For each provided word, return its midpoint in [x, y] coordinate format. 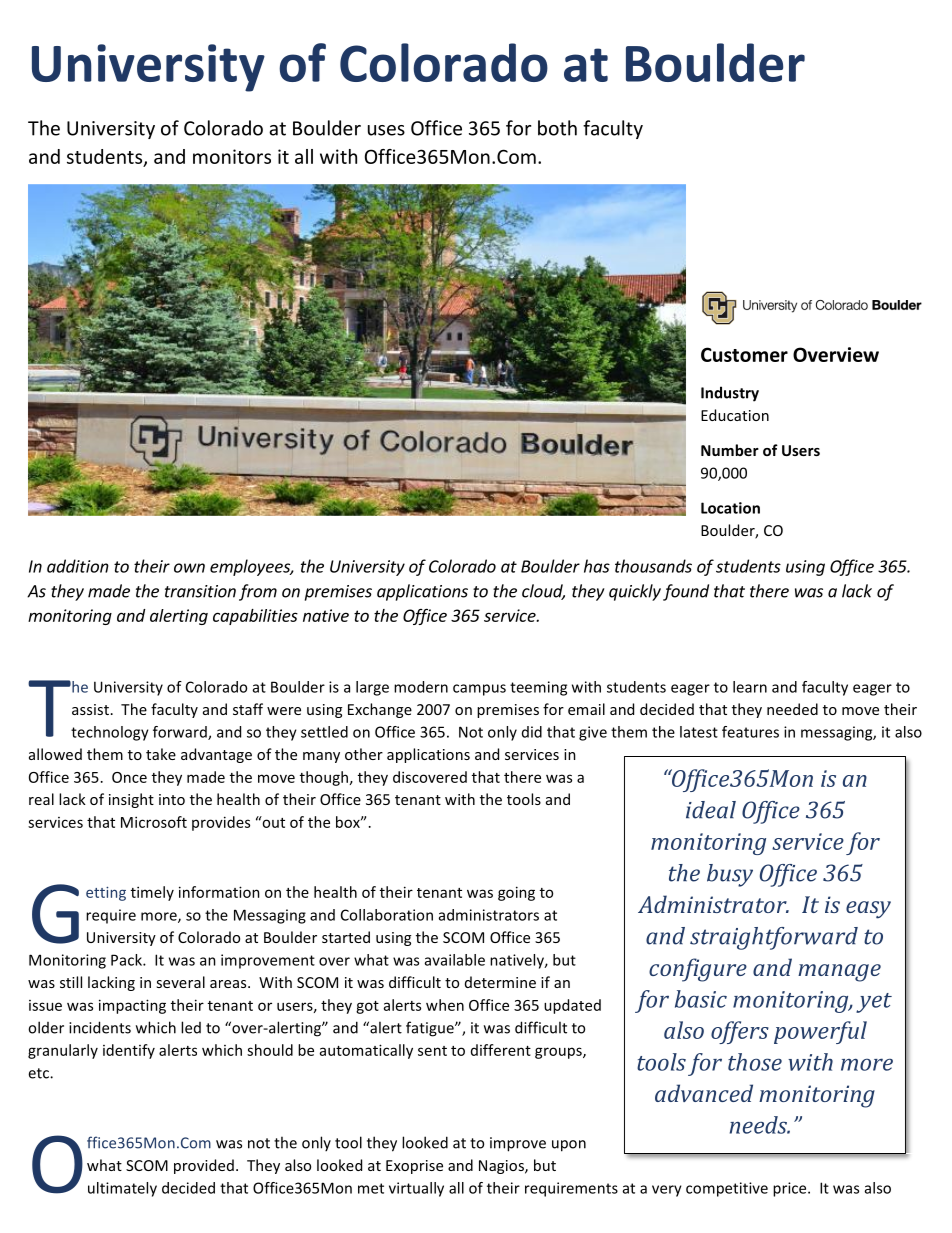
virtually [416, 1189]
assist [90, 709]
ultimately [122, 1189]
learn [750, 687]
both [557, 128]
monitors [232, 156]
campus [479, 690]
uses [386, 130]
